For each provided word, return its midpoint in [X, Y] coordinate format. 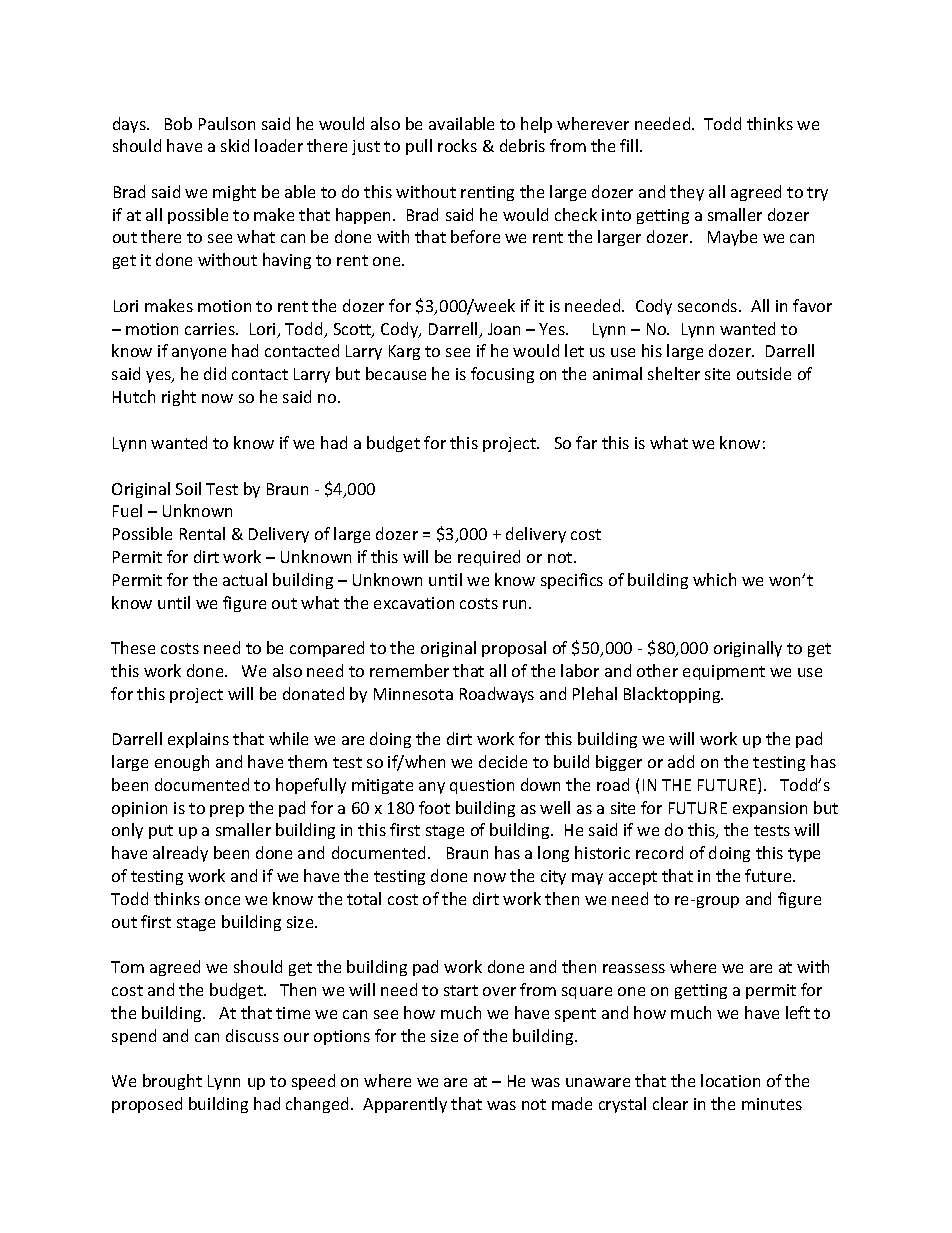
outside [764, 373]
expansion [770, 809]
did [215, 373]
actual [245, 579]
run [516, 604]
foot [434, 807]
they [687, 193]
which [714, 579]
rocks [457, 145]
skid [235, 145]
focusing [502, 375]
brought [172, 1082]
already [180, 854]
